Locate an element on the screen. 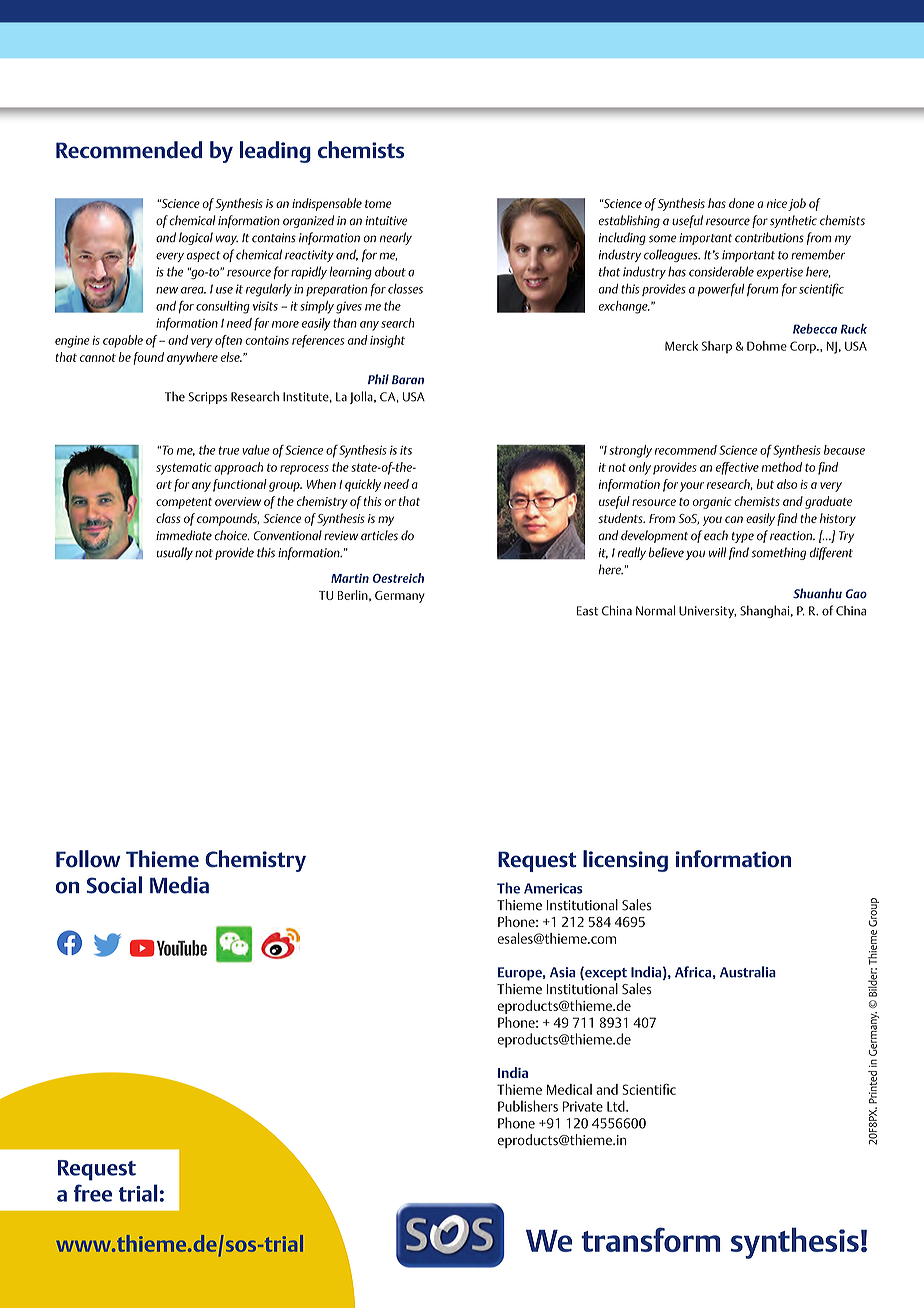  logical is located at coordinates (196, 238).
